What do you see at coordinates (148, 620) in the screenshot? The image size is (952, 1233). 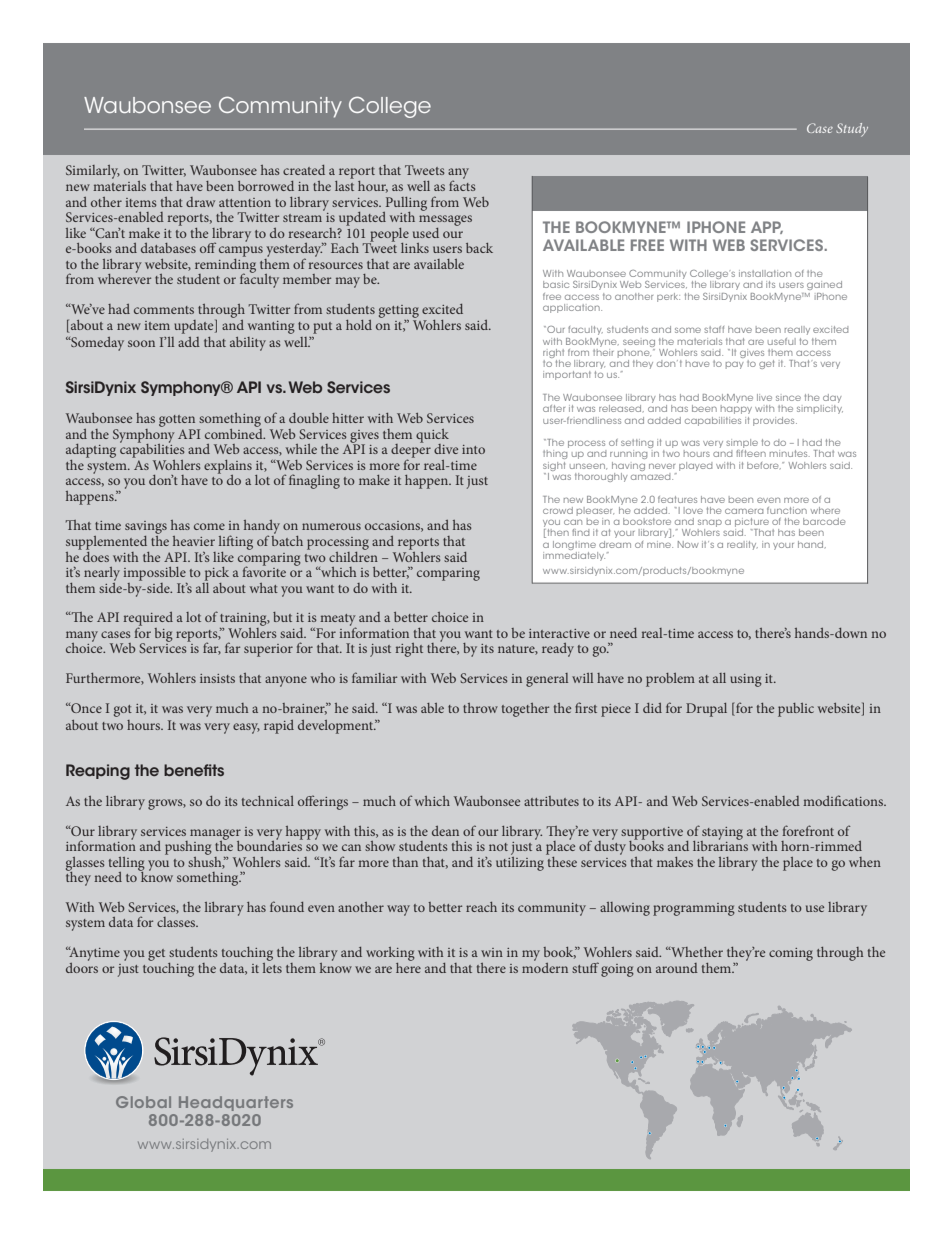 I see `required` at bounding box center [148, 620].
